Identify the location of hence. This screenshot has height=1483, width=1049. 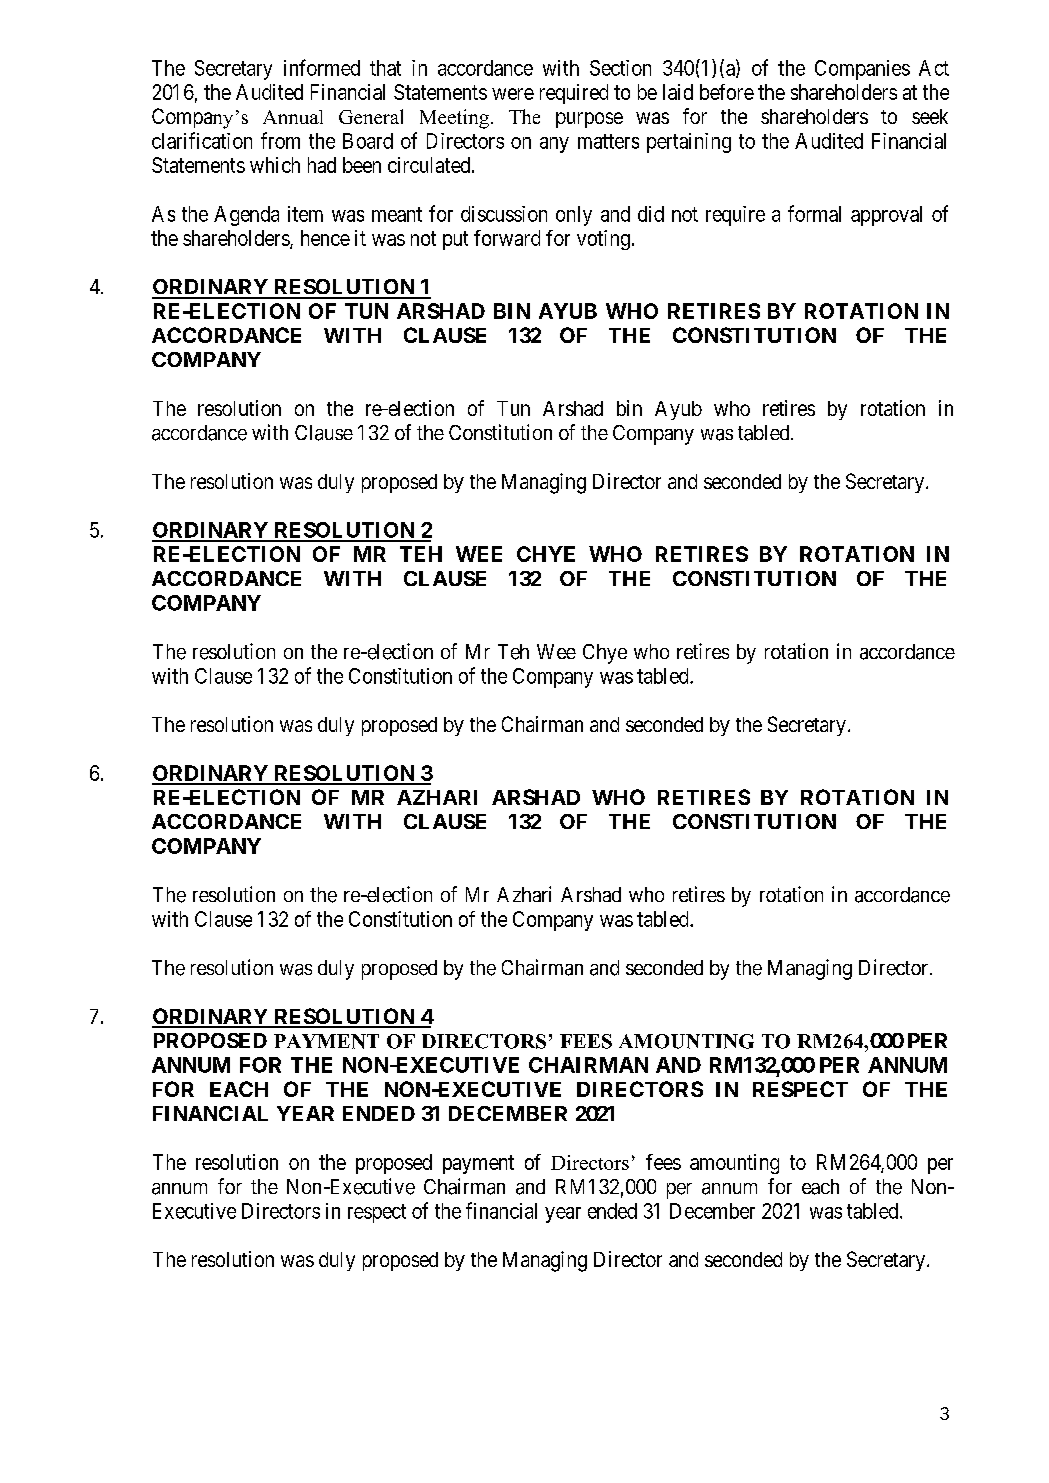
(325, 238).
